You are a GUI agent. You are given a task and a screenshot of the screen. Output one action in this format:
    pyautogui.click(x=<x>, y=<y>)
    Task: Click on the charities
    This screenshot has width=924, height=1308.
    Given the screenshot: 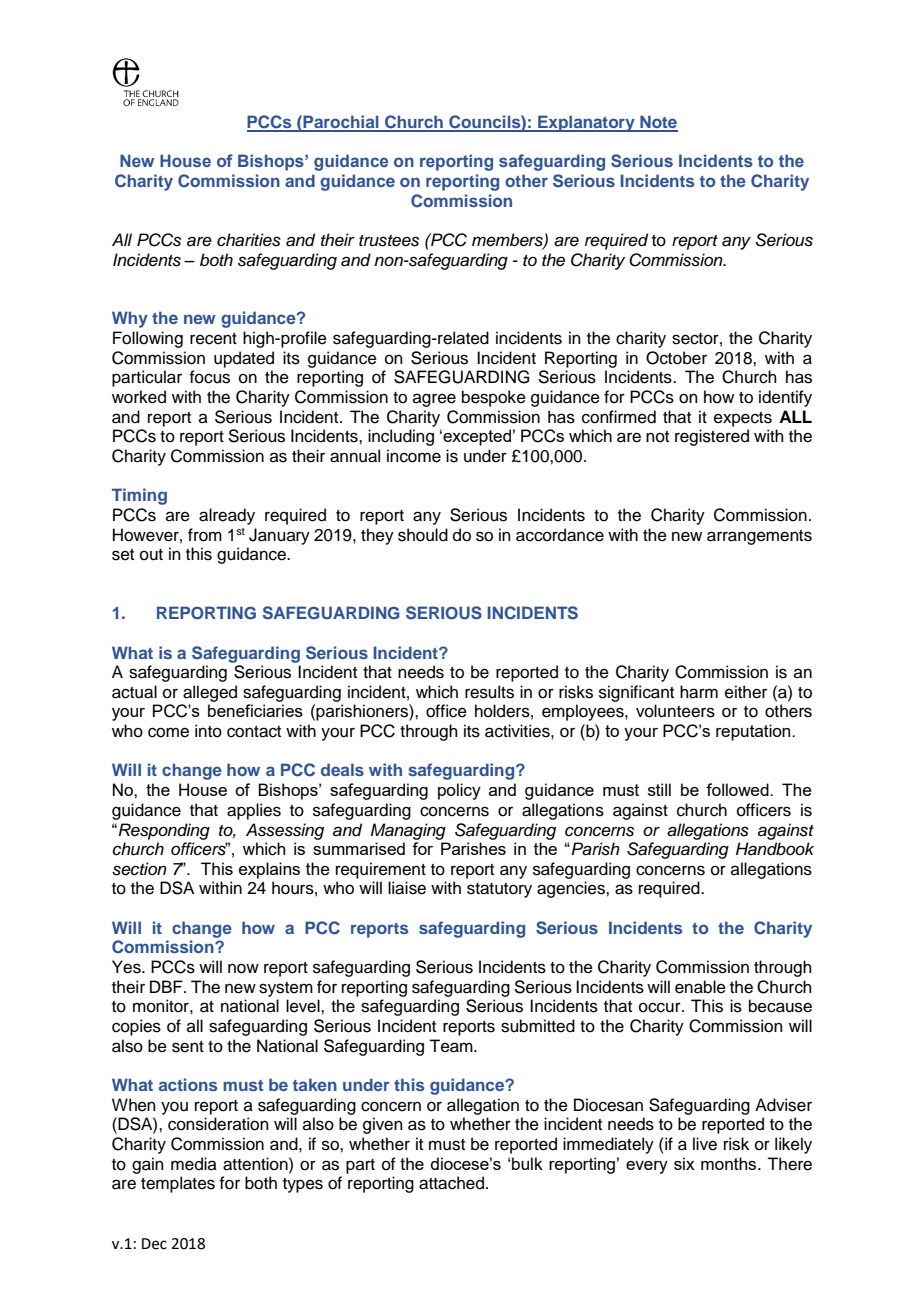 What is the action you would take?
    pyautogui.click(x=249, y=240)
